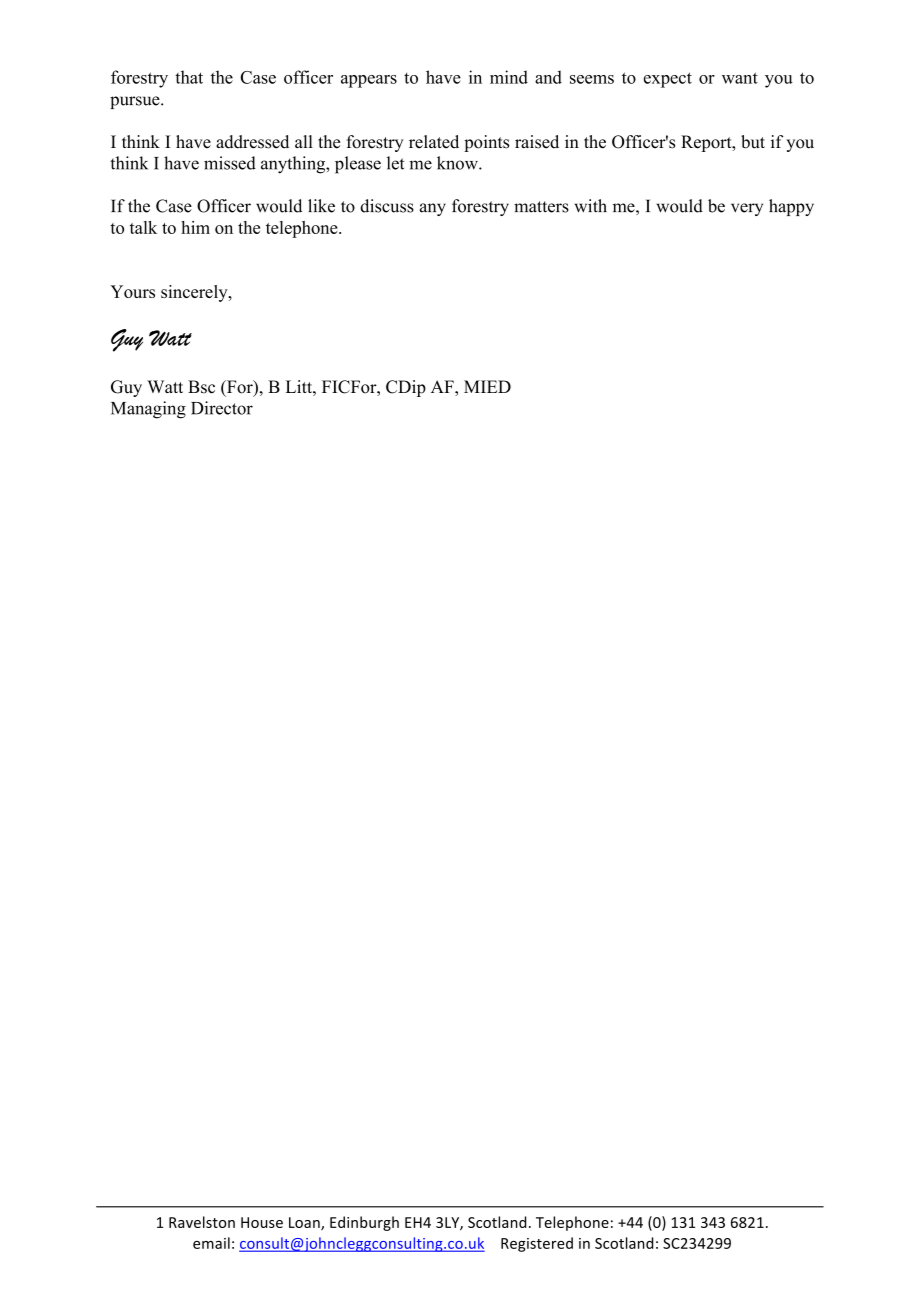  Describe the element at coordinates (201, 387) in the page. I see `Bsc` at that location.
